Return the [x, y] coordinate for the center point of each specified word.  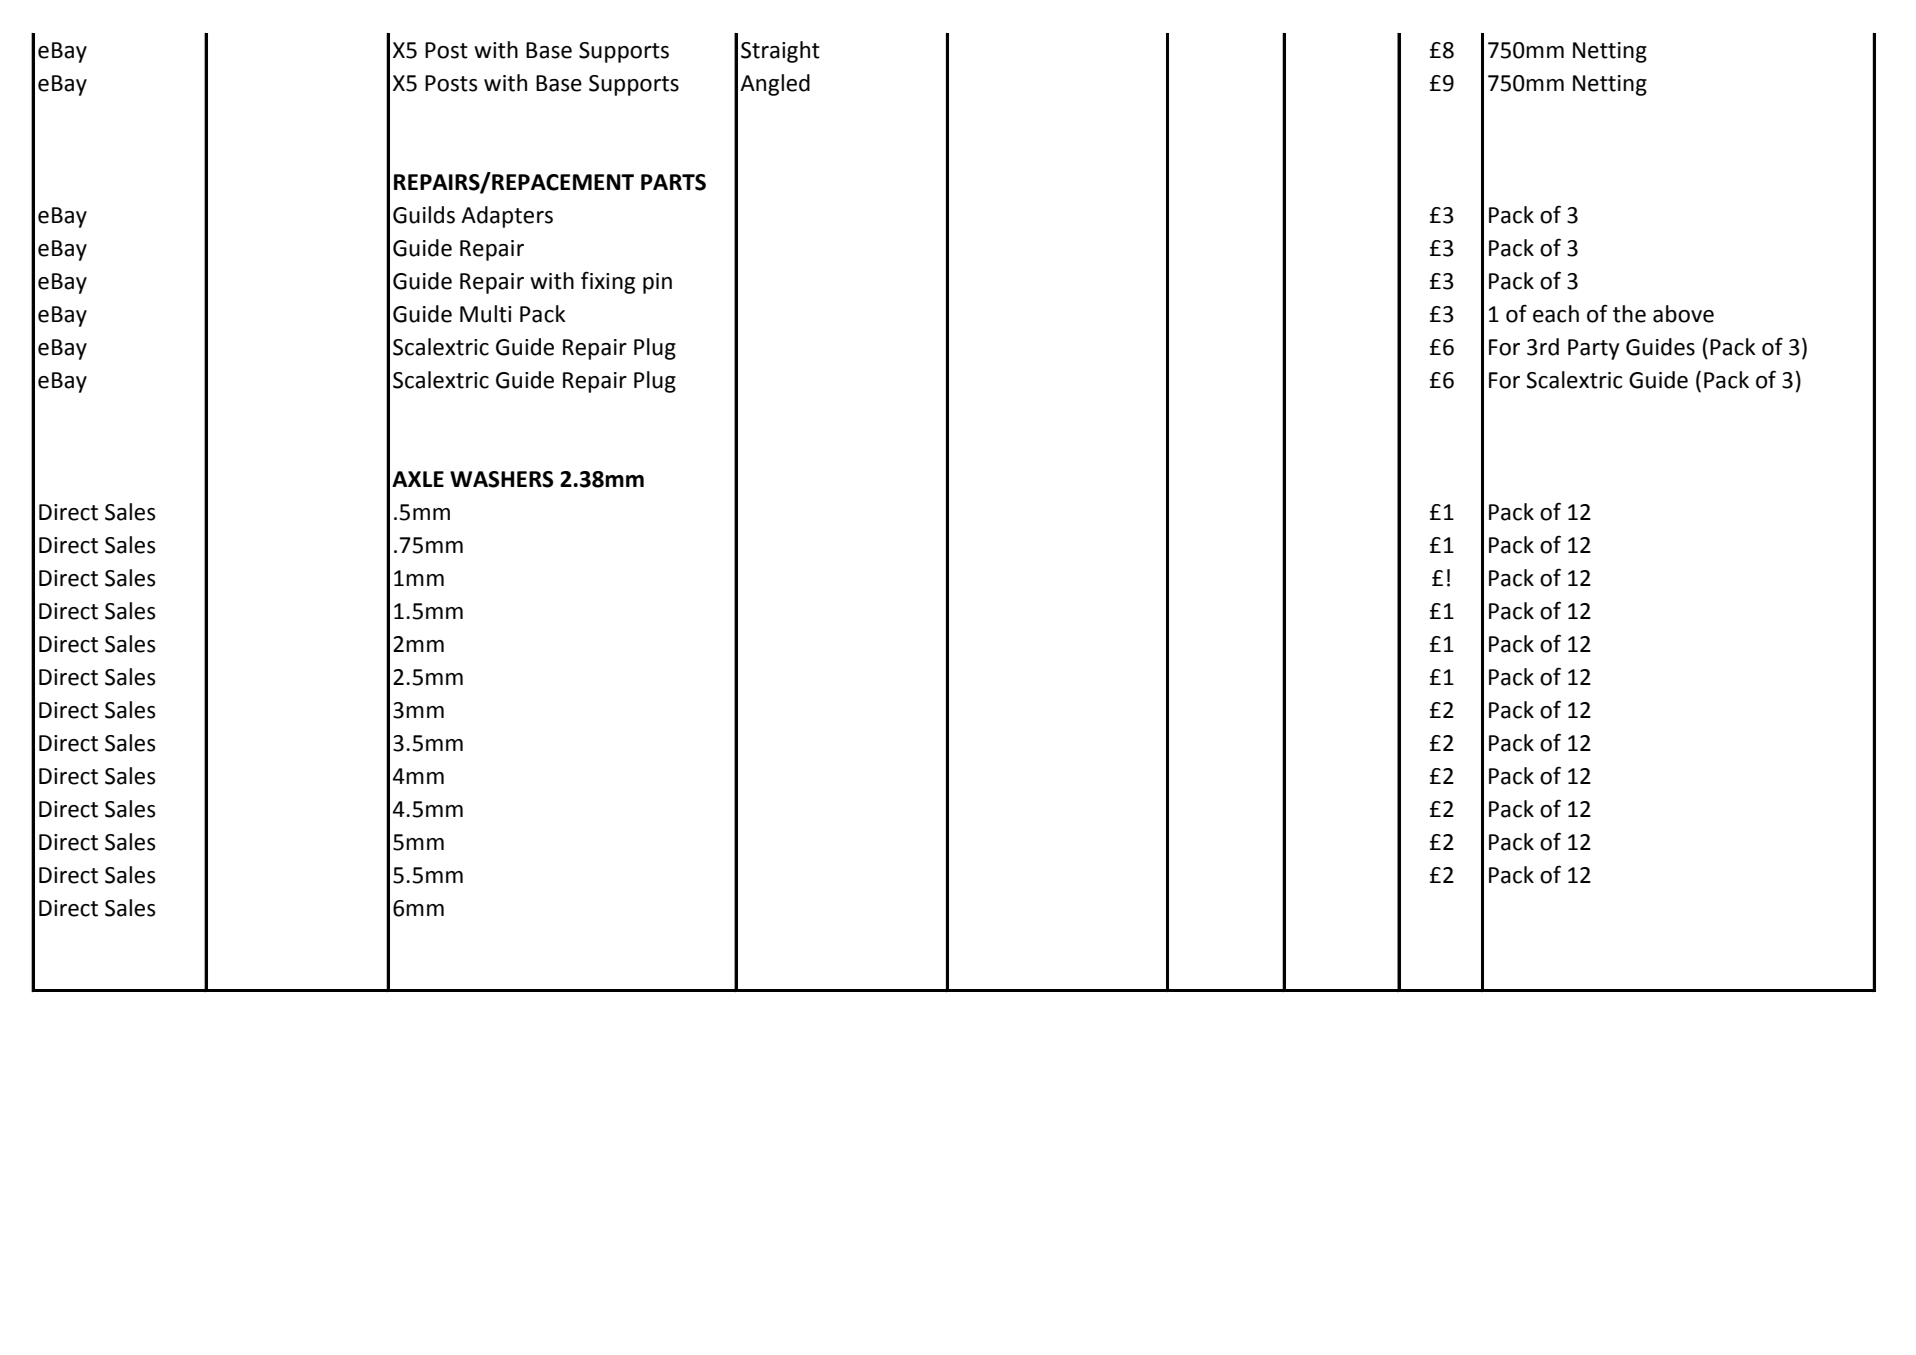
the [1629, 314]
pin [657, 283]
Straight [780, 52]
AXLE [418, 479]
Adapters [507, 217]
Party [1593, 349]
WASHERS [502, 479]
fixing [608, 282]
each [1556, 314]
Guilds [424, 215]
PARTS [673, 182]
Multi [485, 314]
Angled [775, 85]
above [1683, 314]
